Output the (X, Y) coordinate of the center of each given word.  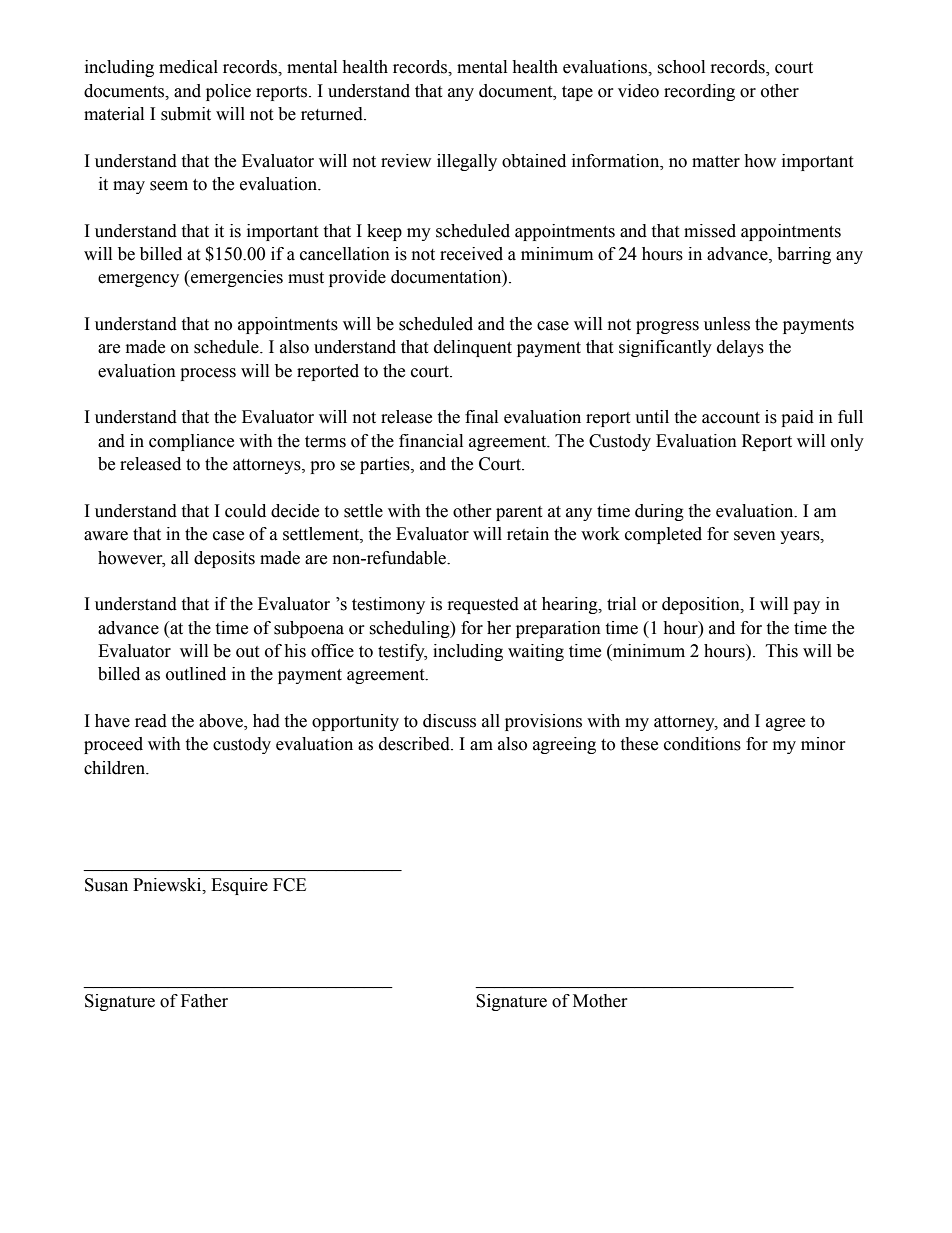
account (731, 418)
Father (204, 1001)
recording (699, 92)
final (481, 417)
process (208, 374)
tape (577, 93)
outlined (196, 674)
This (782, 651)
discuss (449, 721)
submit (186, 114)
